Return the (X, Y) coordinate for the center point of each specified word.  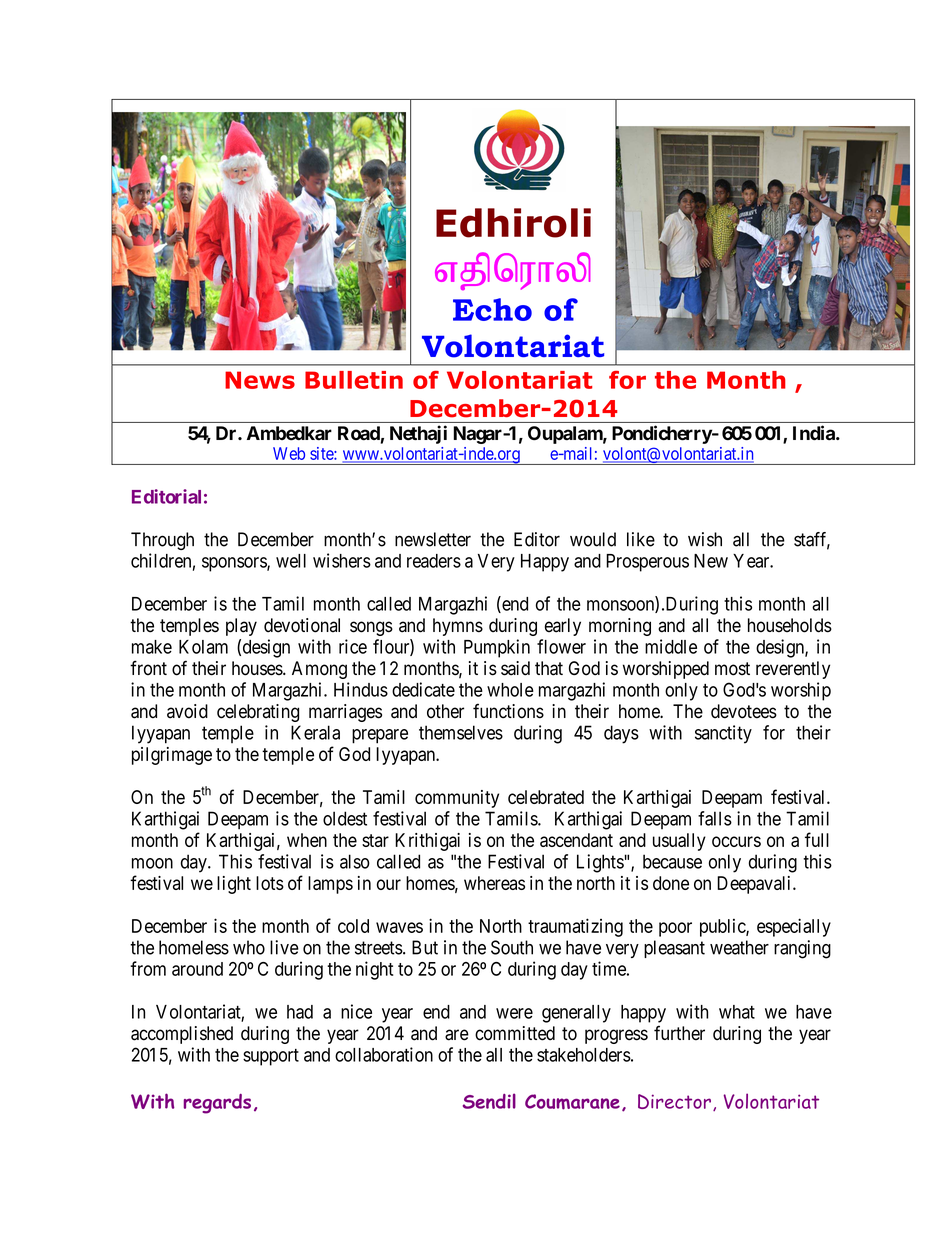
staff (812, 540)
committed (515, 1033)
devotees (744, 711)
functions (508, 711)
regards (217, 1104)
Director (674, 1101)
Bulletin (354, 380)
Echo (492, 309)
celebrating (258, 713)
